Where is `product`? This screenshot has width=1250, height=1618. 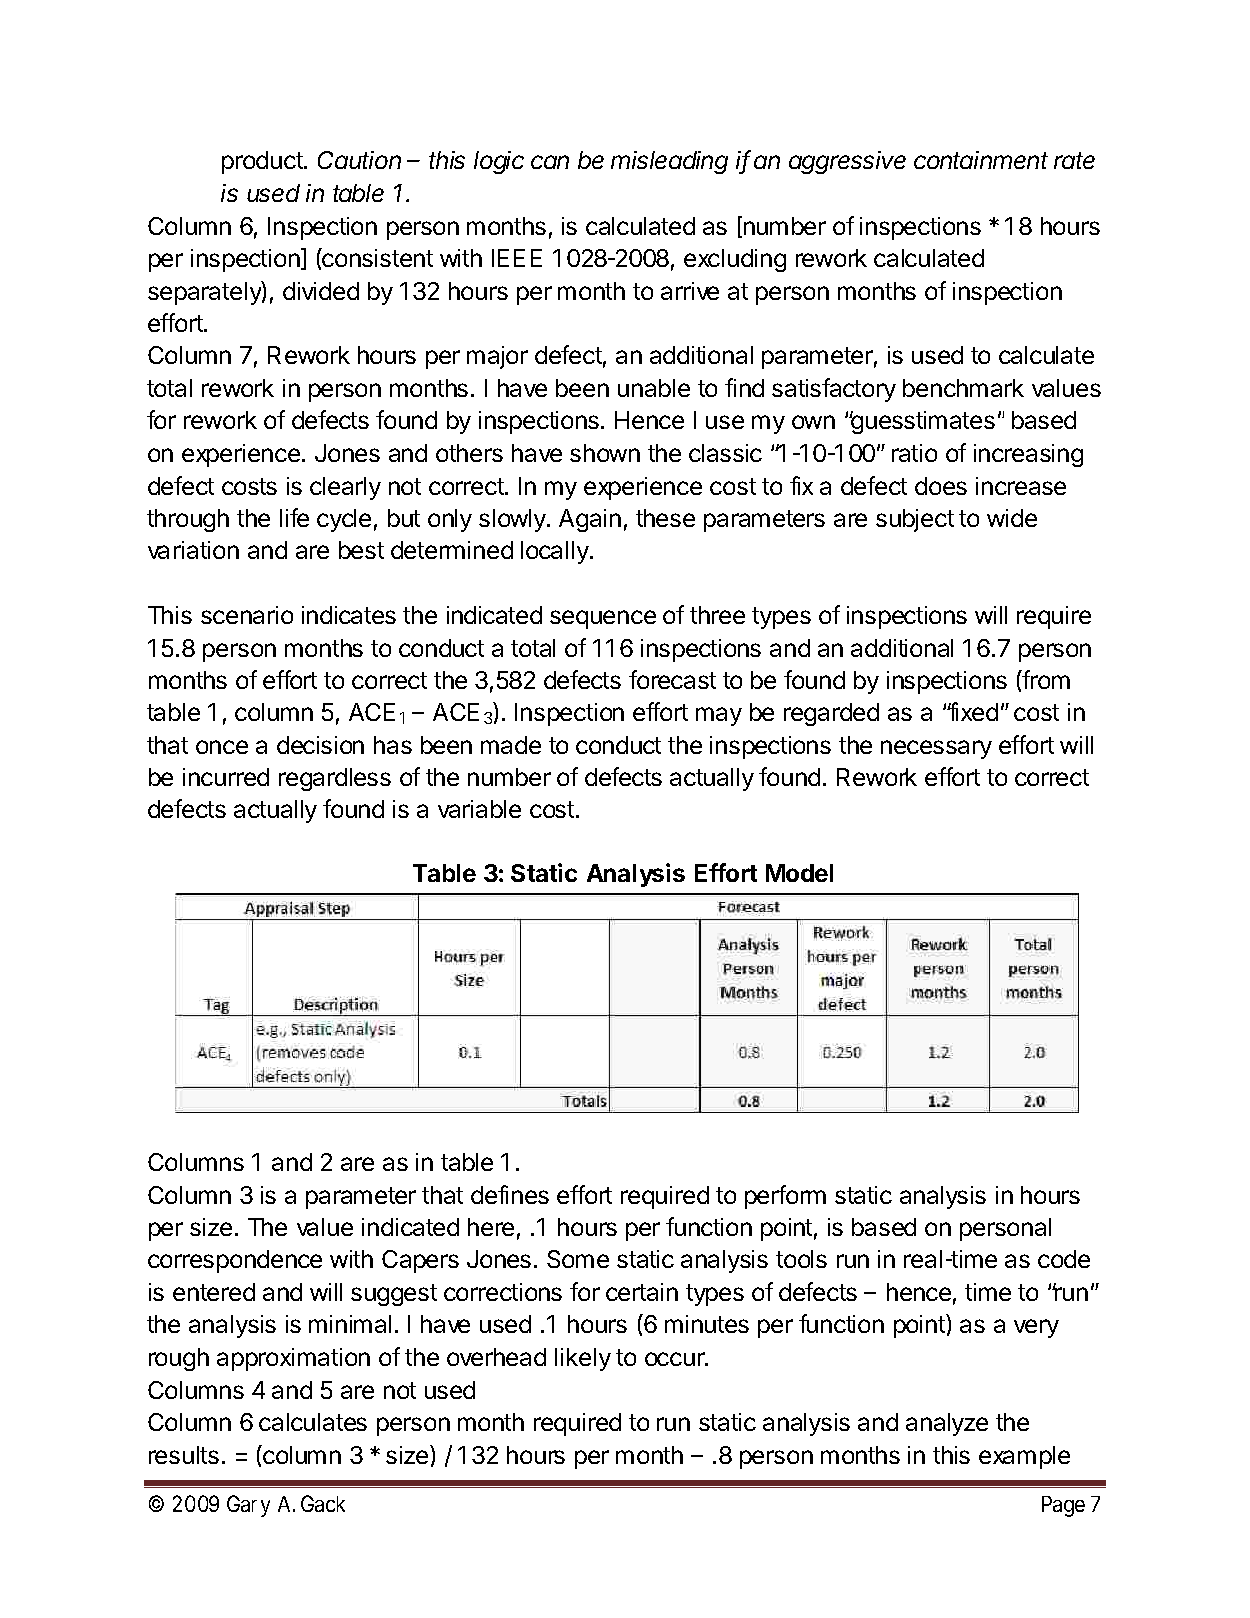 product is located at coordinates (263, 162).
